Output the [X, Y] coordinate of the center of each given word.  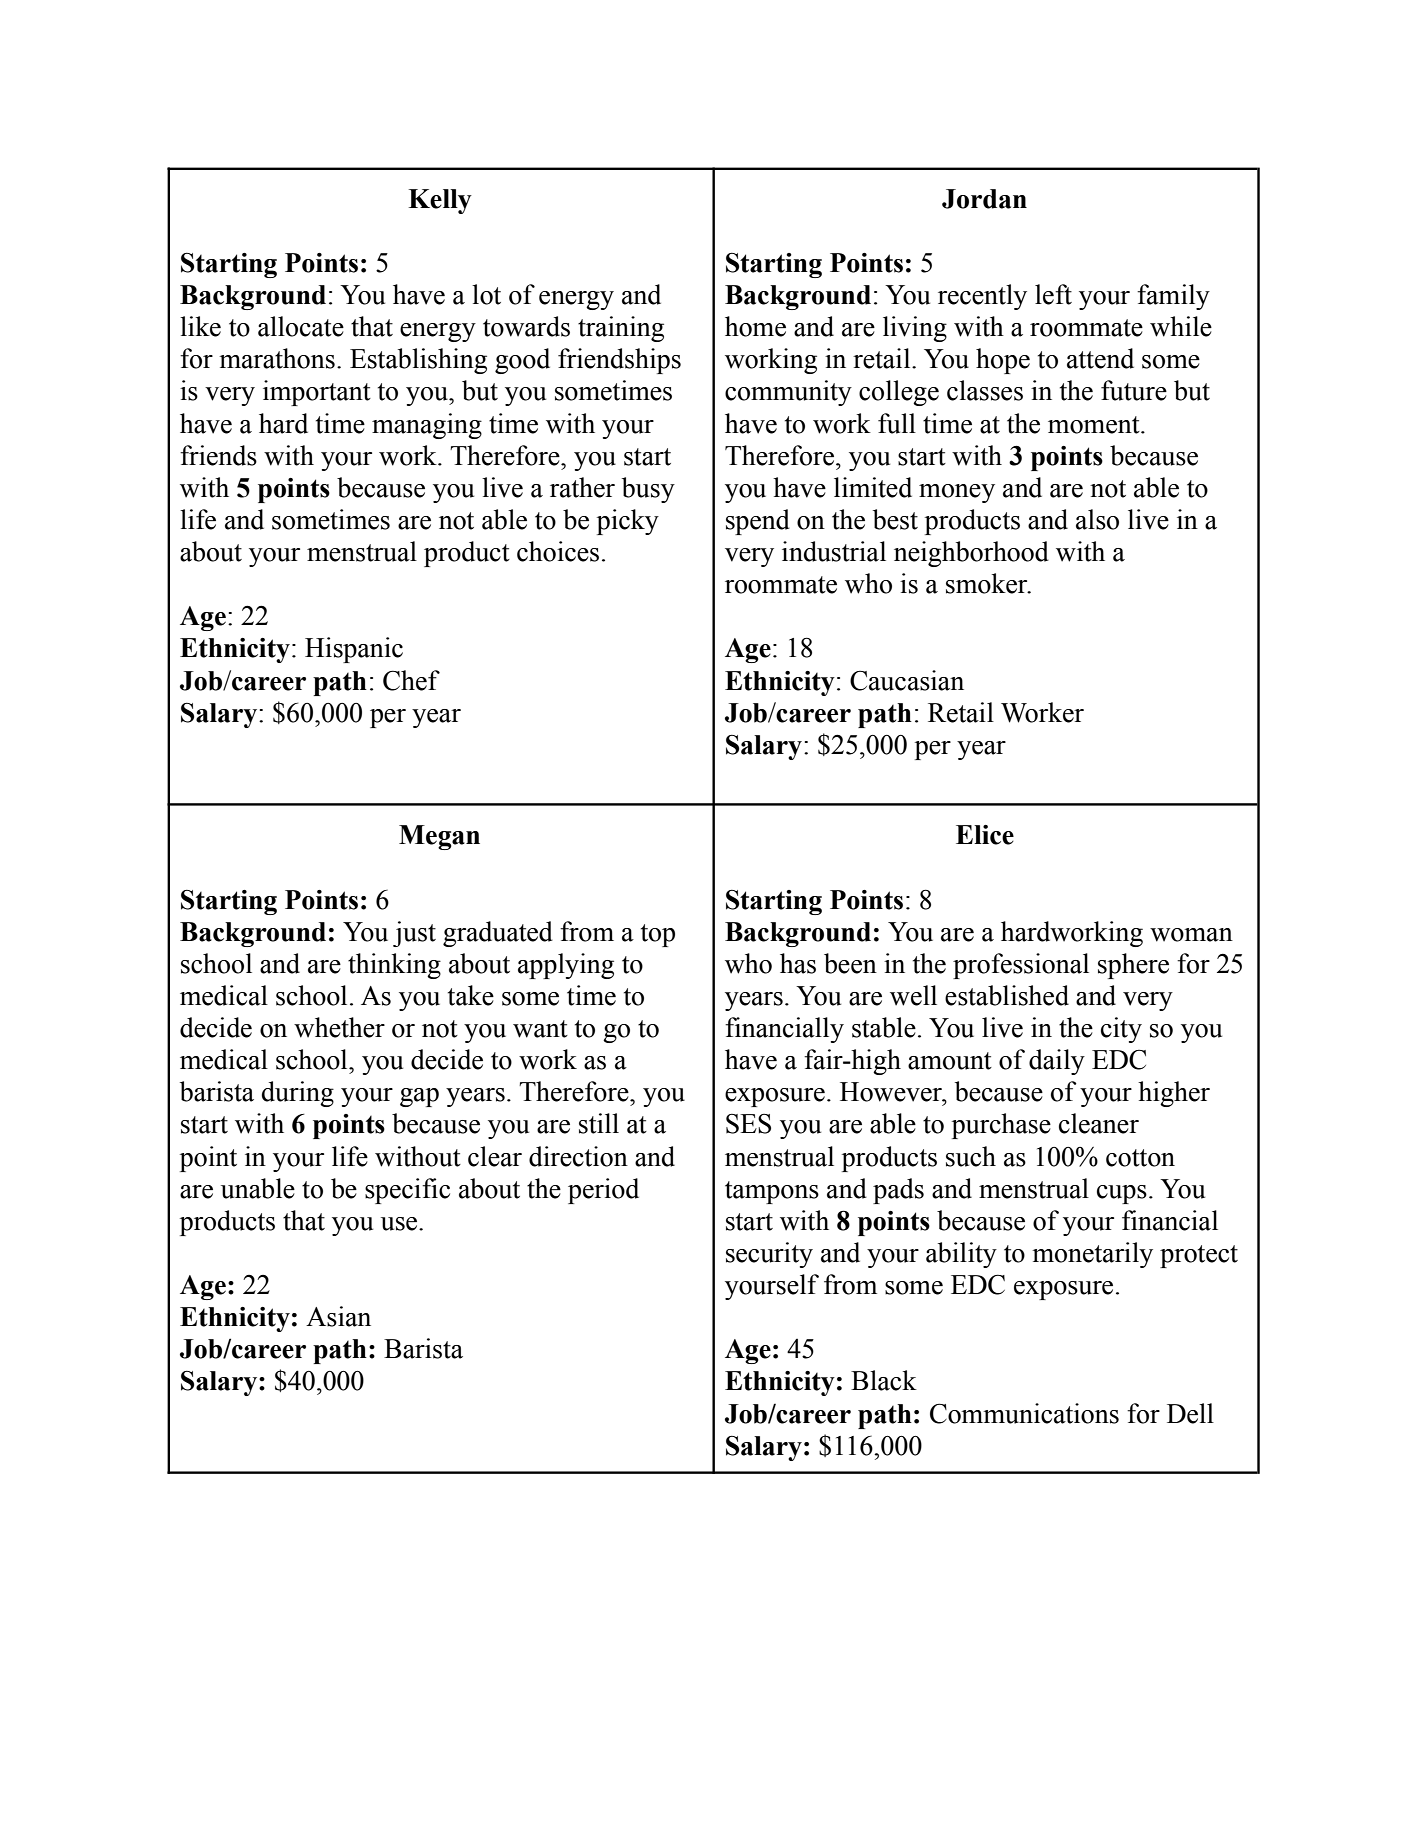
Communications [1024, 1413]
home [755, 326]
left [1053, 294]
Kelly [440, 201]
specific [407, 1191]
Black [884, 1380]
